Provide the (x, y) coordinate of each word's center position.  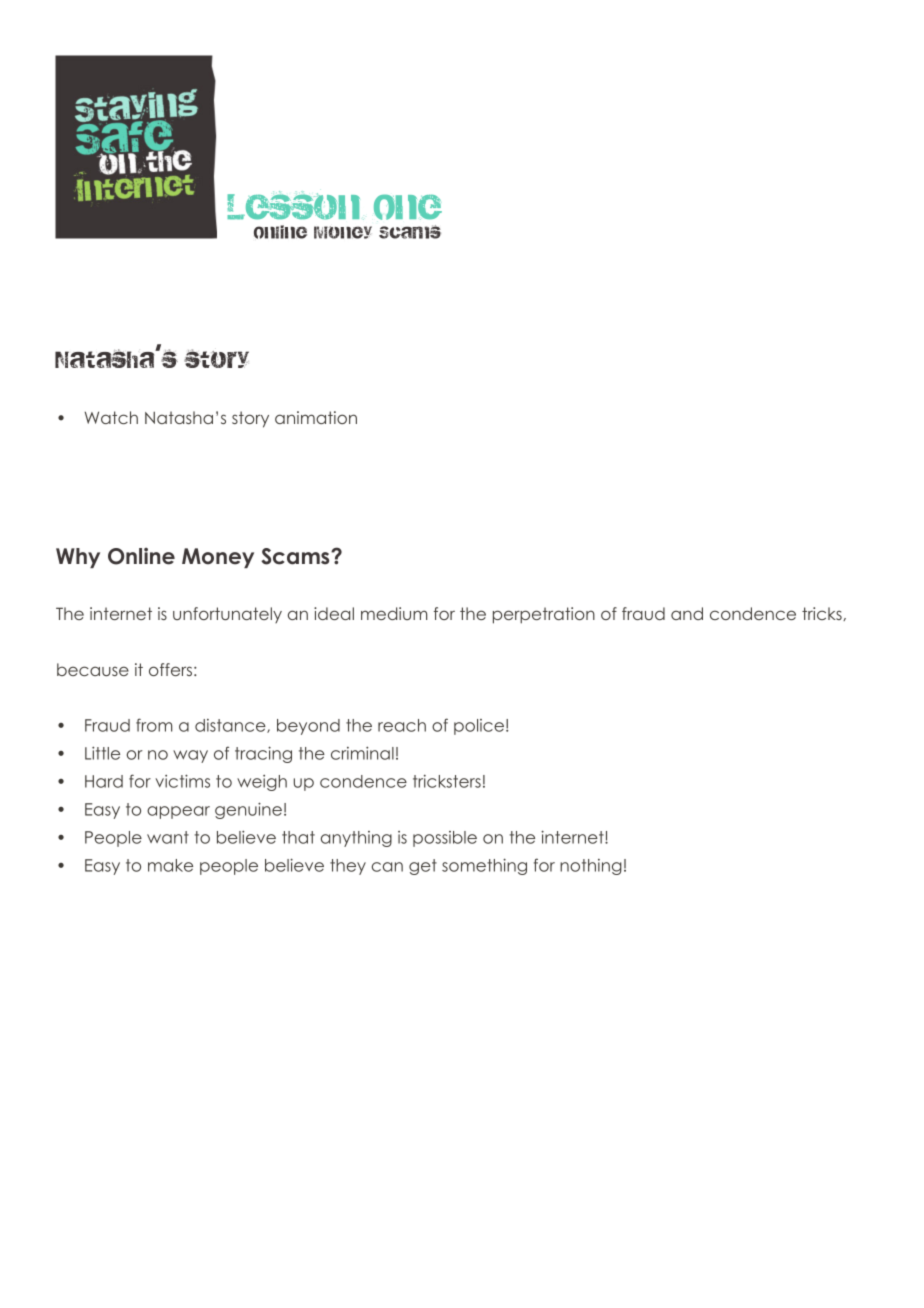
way (190, 756)
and (687, 613)
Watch (111, 417)
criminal (362, 753)
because (93, 669)
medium (394, 613)
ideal (334, 613)
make (170, 865)
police (479, 727)
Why (78, 558)
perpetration (544, 615)
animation (316, 417)
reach (402, 725)
